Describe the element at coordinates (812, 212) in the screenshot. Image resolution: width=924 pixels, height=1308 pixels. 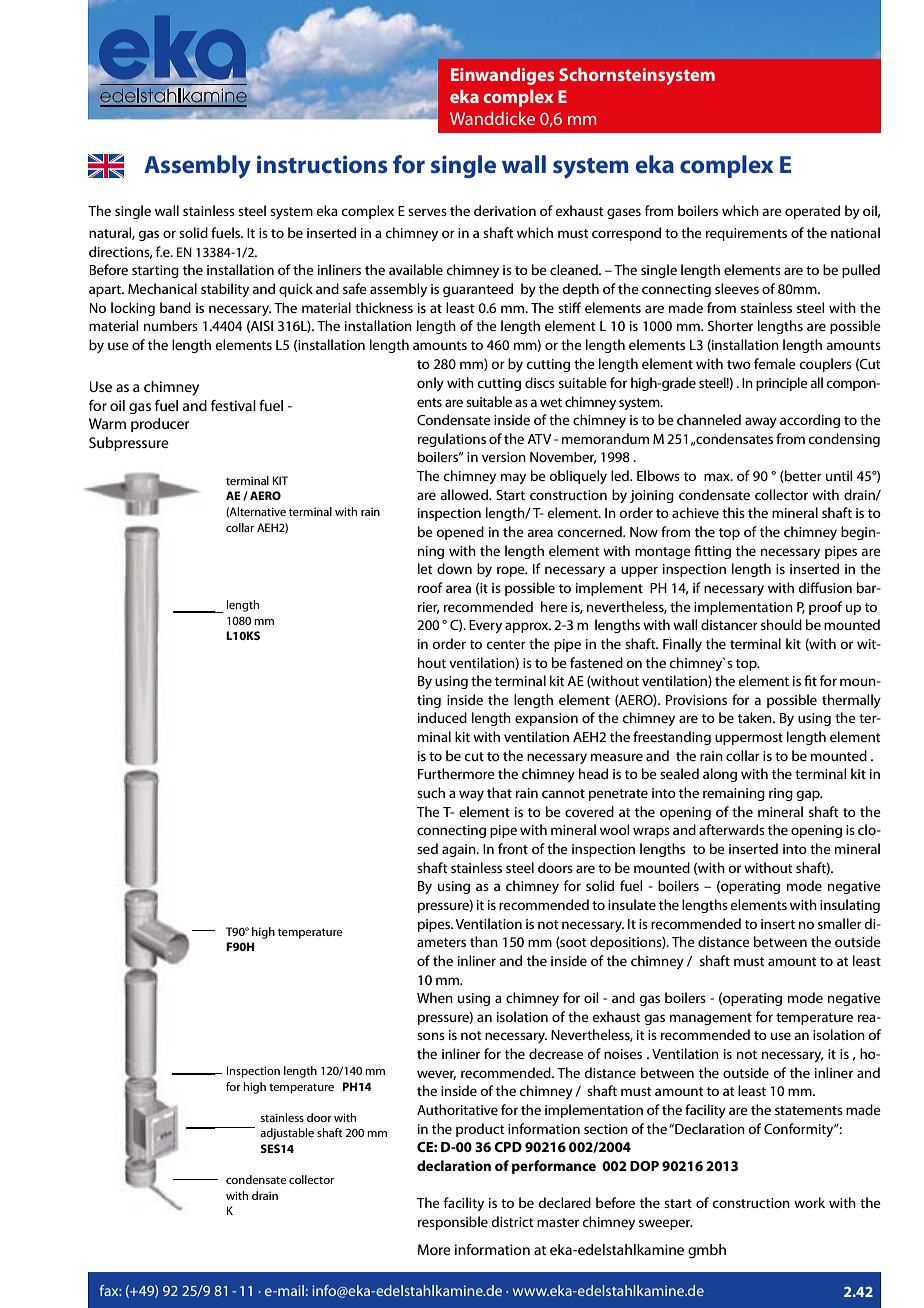
I see `operated` at that location.
